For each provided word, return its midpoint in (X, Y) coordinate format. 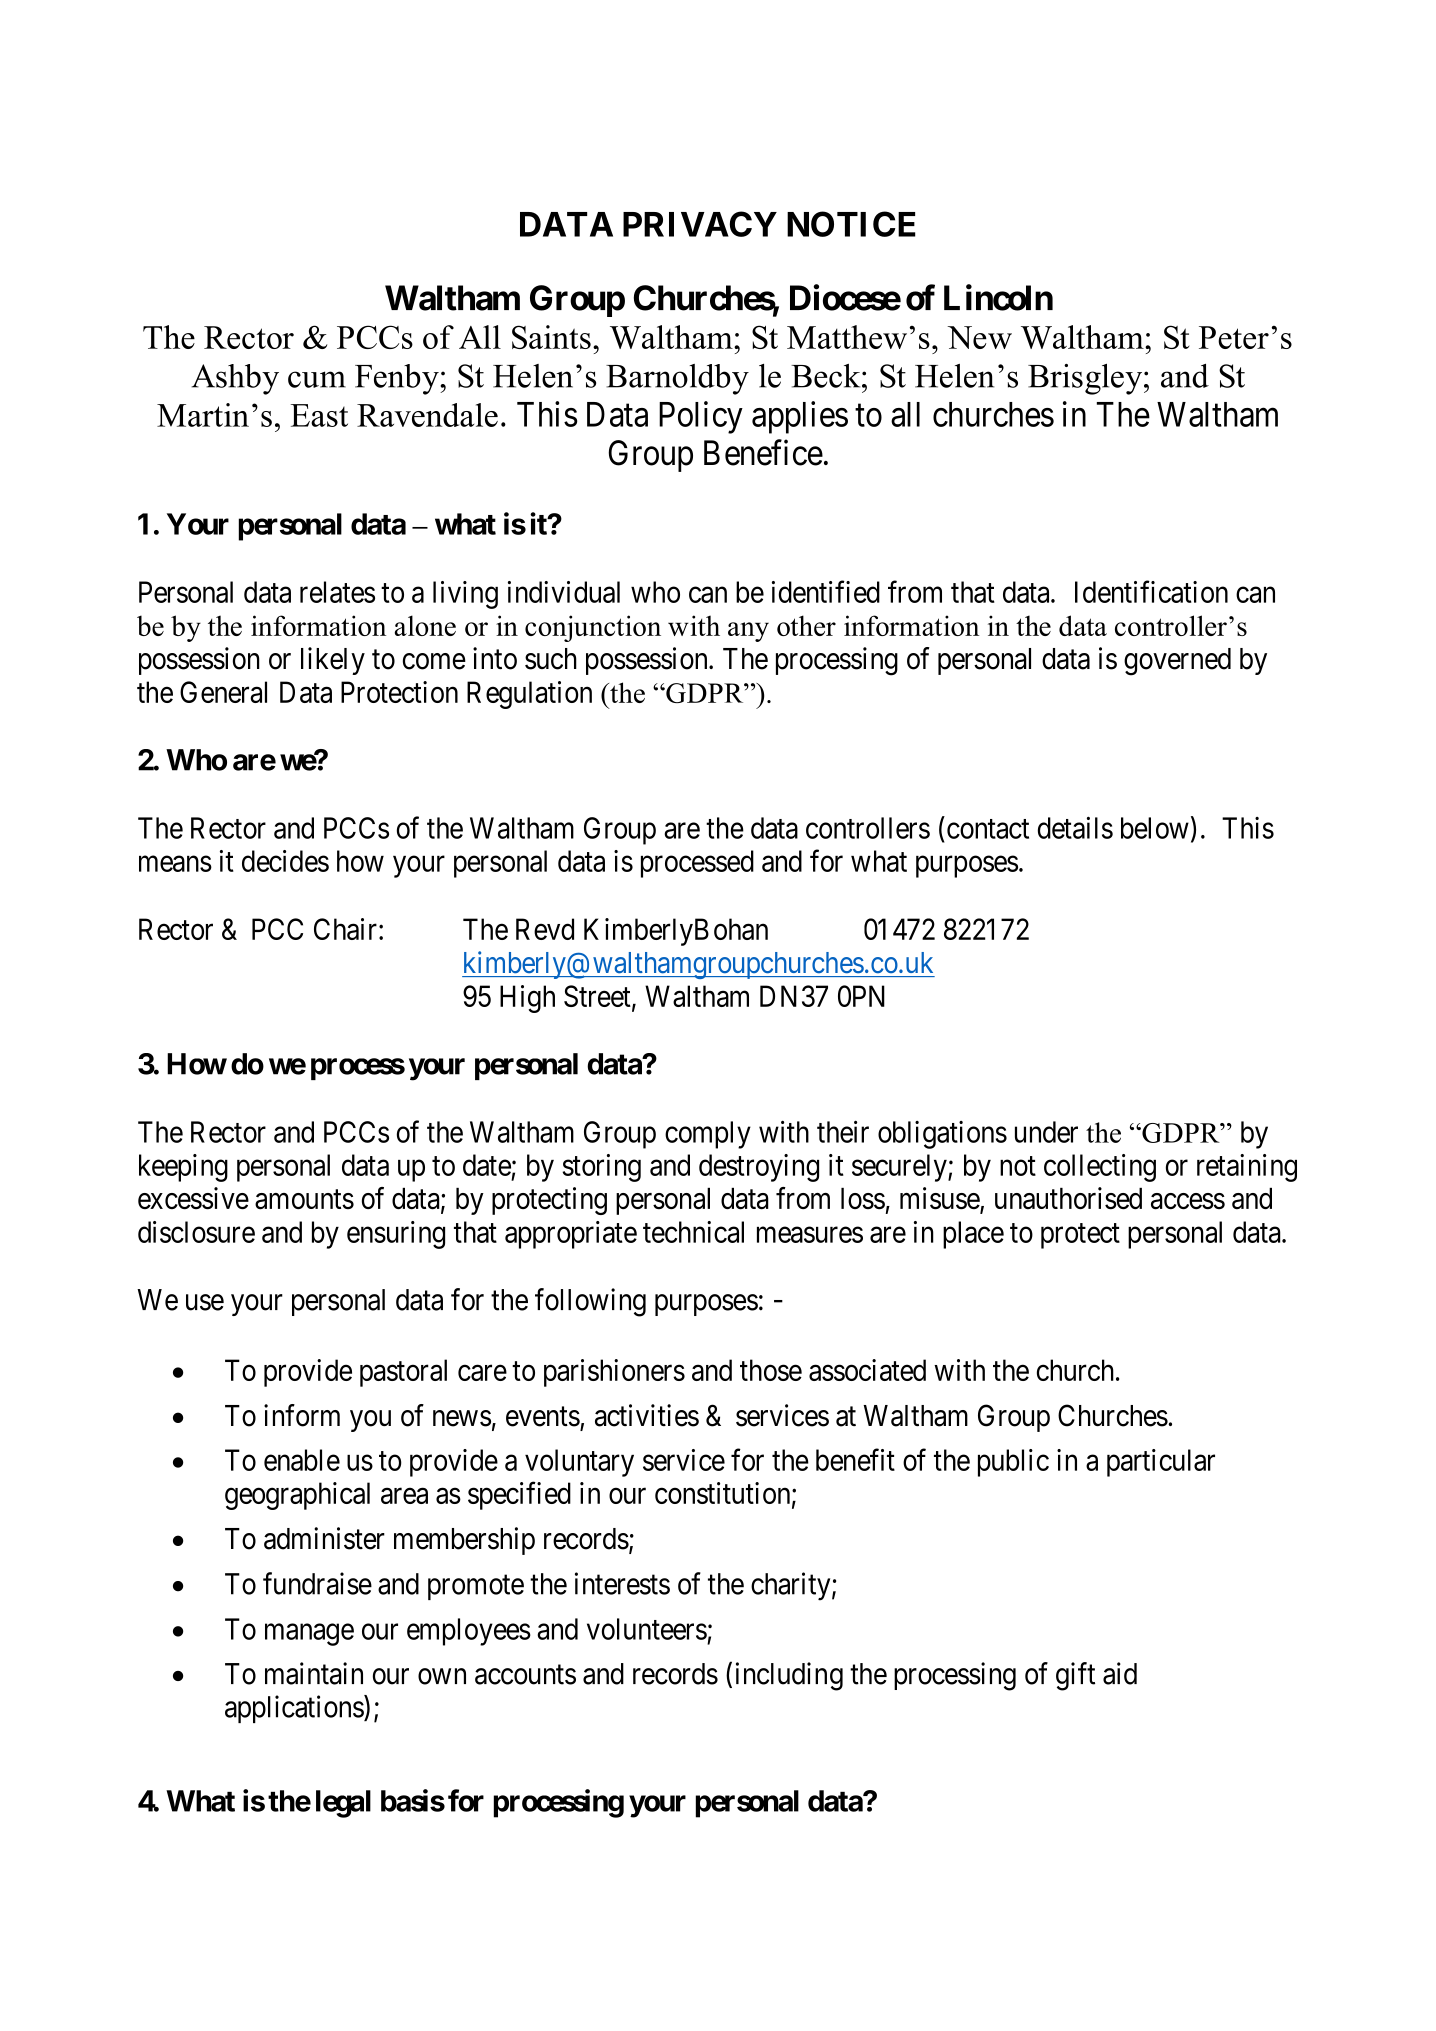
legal (343, 1804)
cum (317, 379)
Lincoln (998, 297)
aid (1120, 1673)
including (789, 1676)
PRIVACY (700, 224)
